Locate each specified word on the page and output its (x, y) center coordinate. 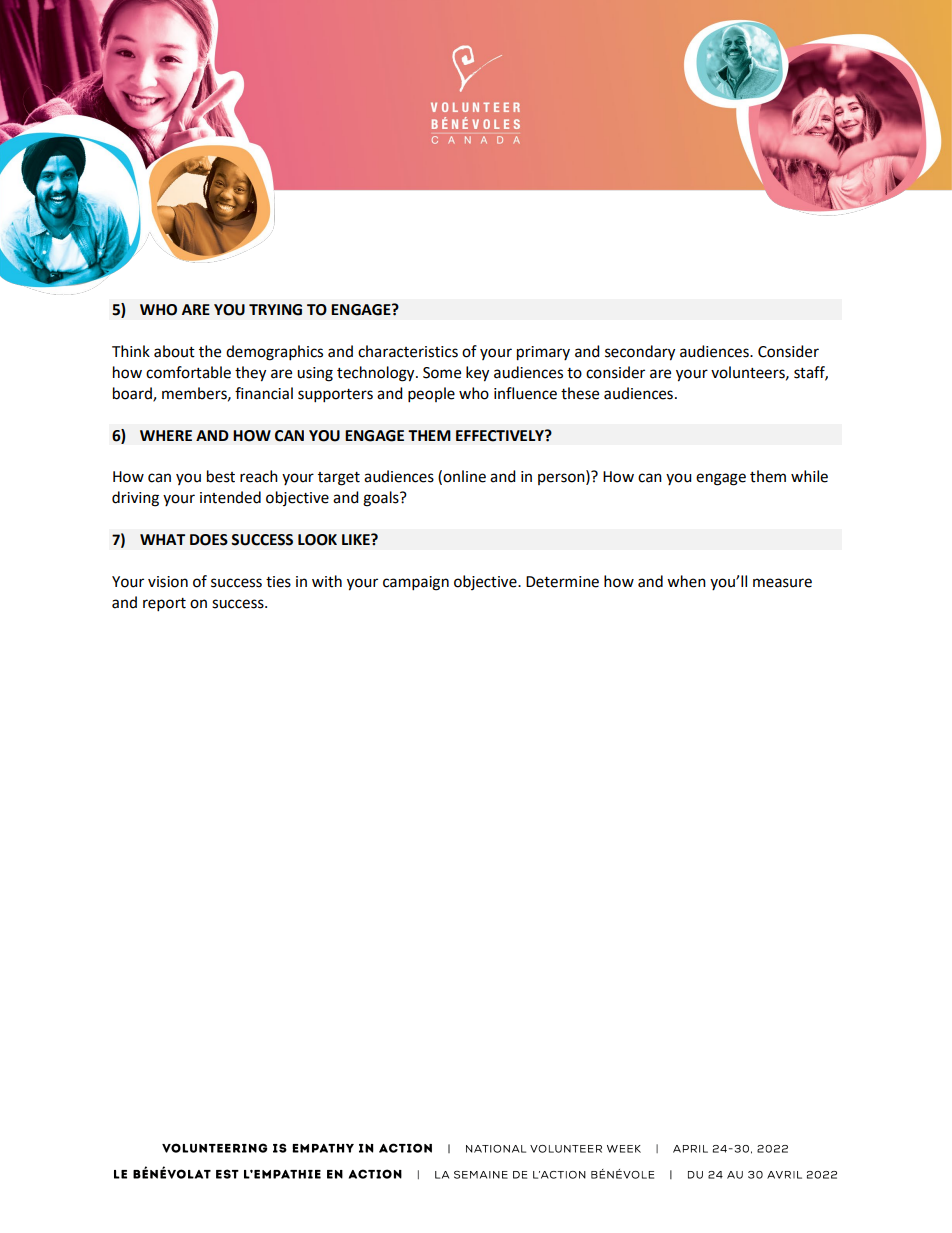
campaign (416, 583)
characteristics (408, 351)
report (164, 605)
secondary (640, 353)
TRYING (275, 310)
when (686, 581)
